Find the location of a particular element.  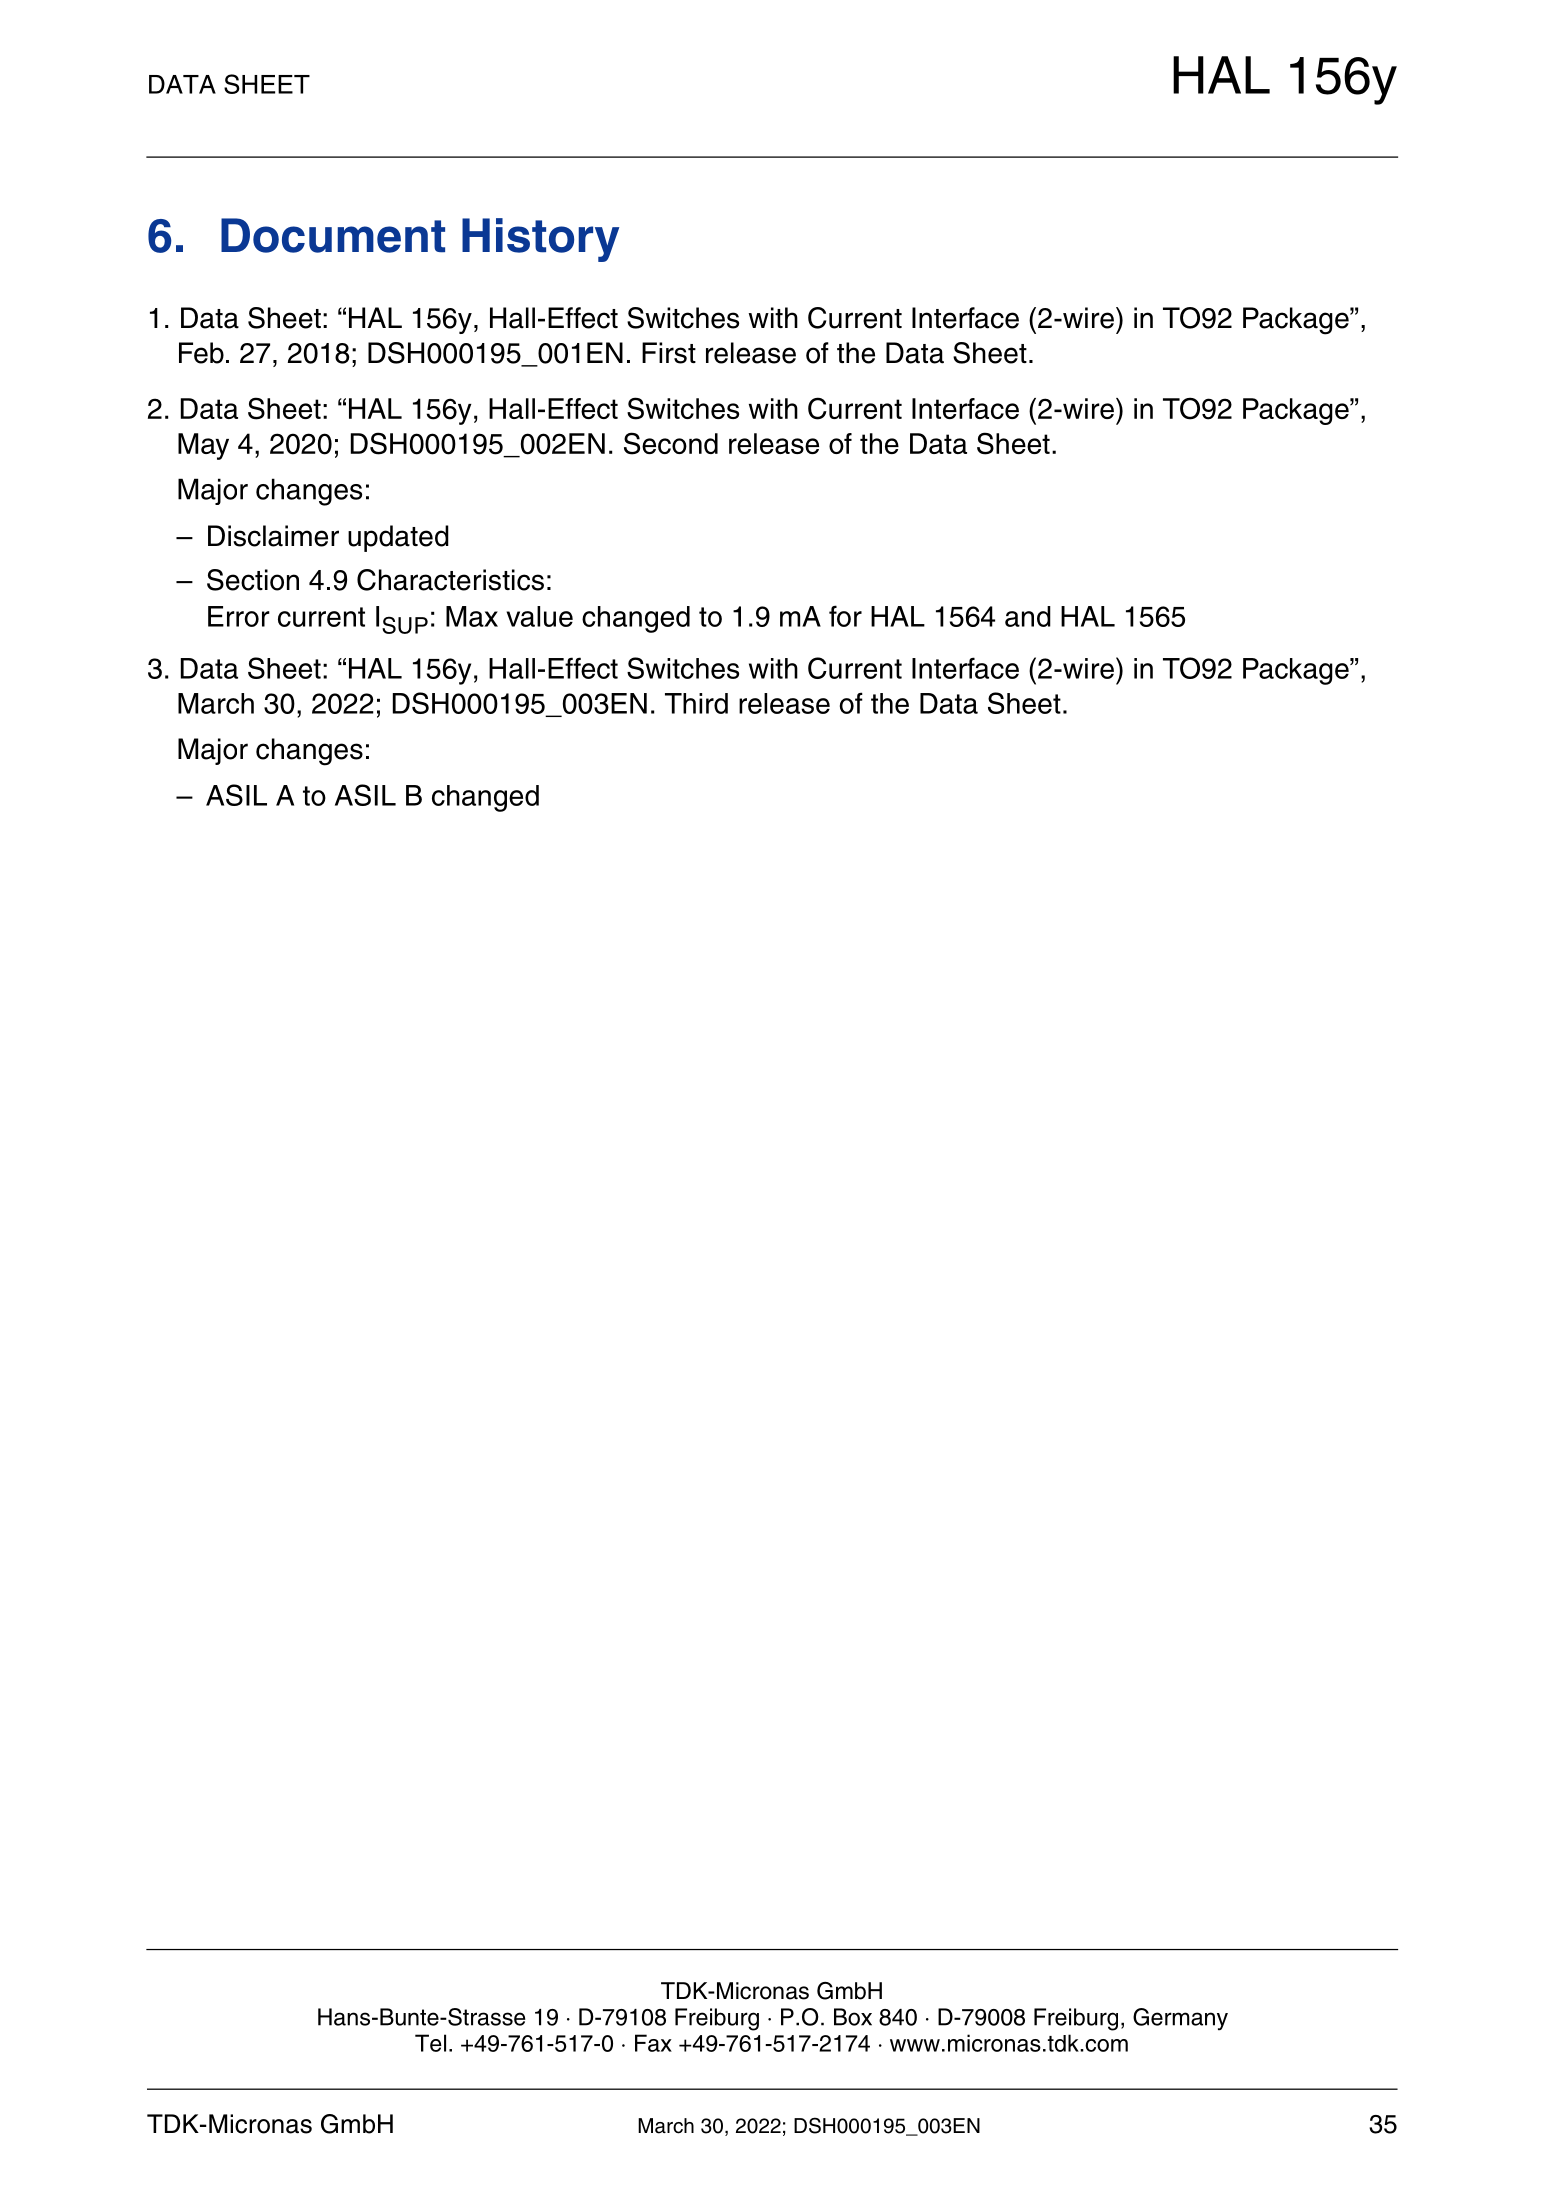

Third is located at coordinates (696, 703).
